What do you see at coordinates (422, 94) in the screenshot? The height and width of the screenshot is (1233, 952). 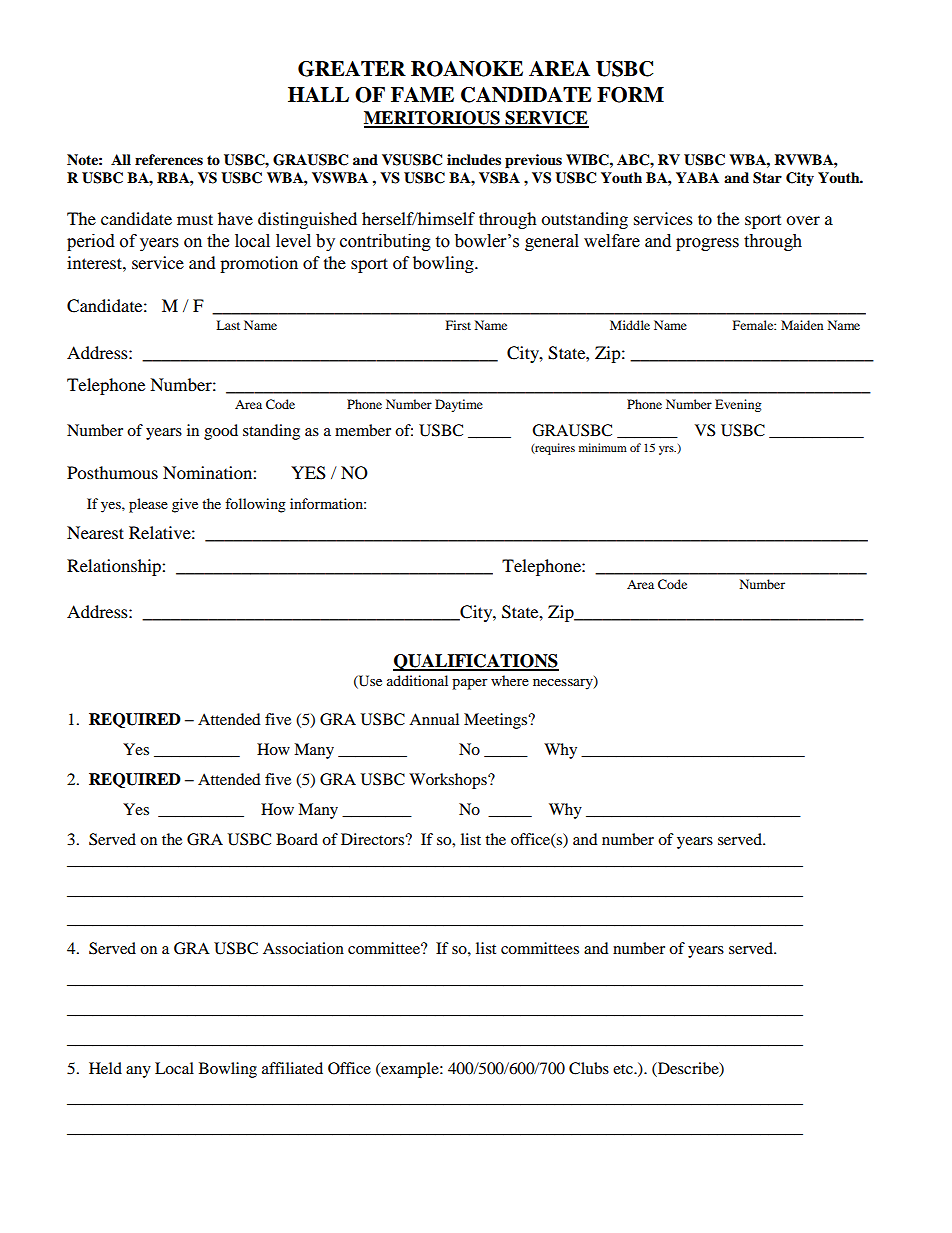 I see `FAME` at bounding box center [422, 94].
